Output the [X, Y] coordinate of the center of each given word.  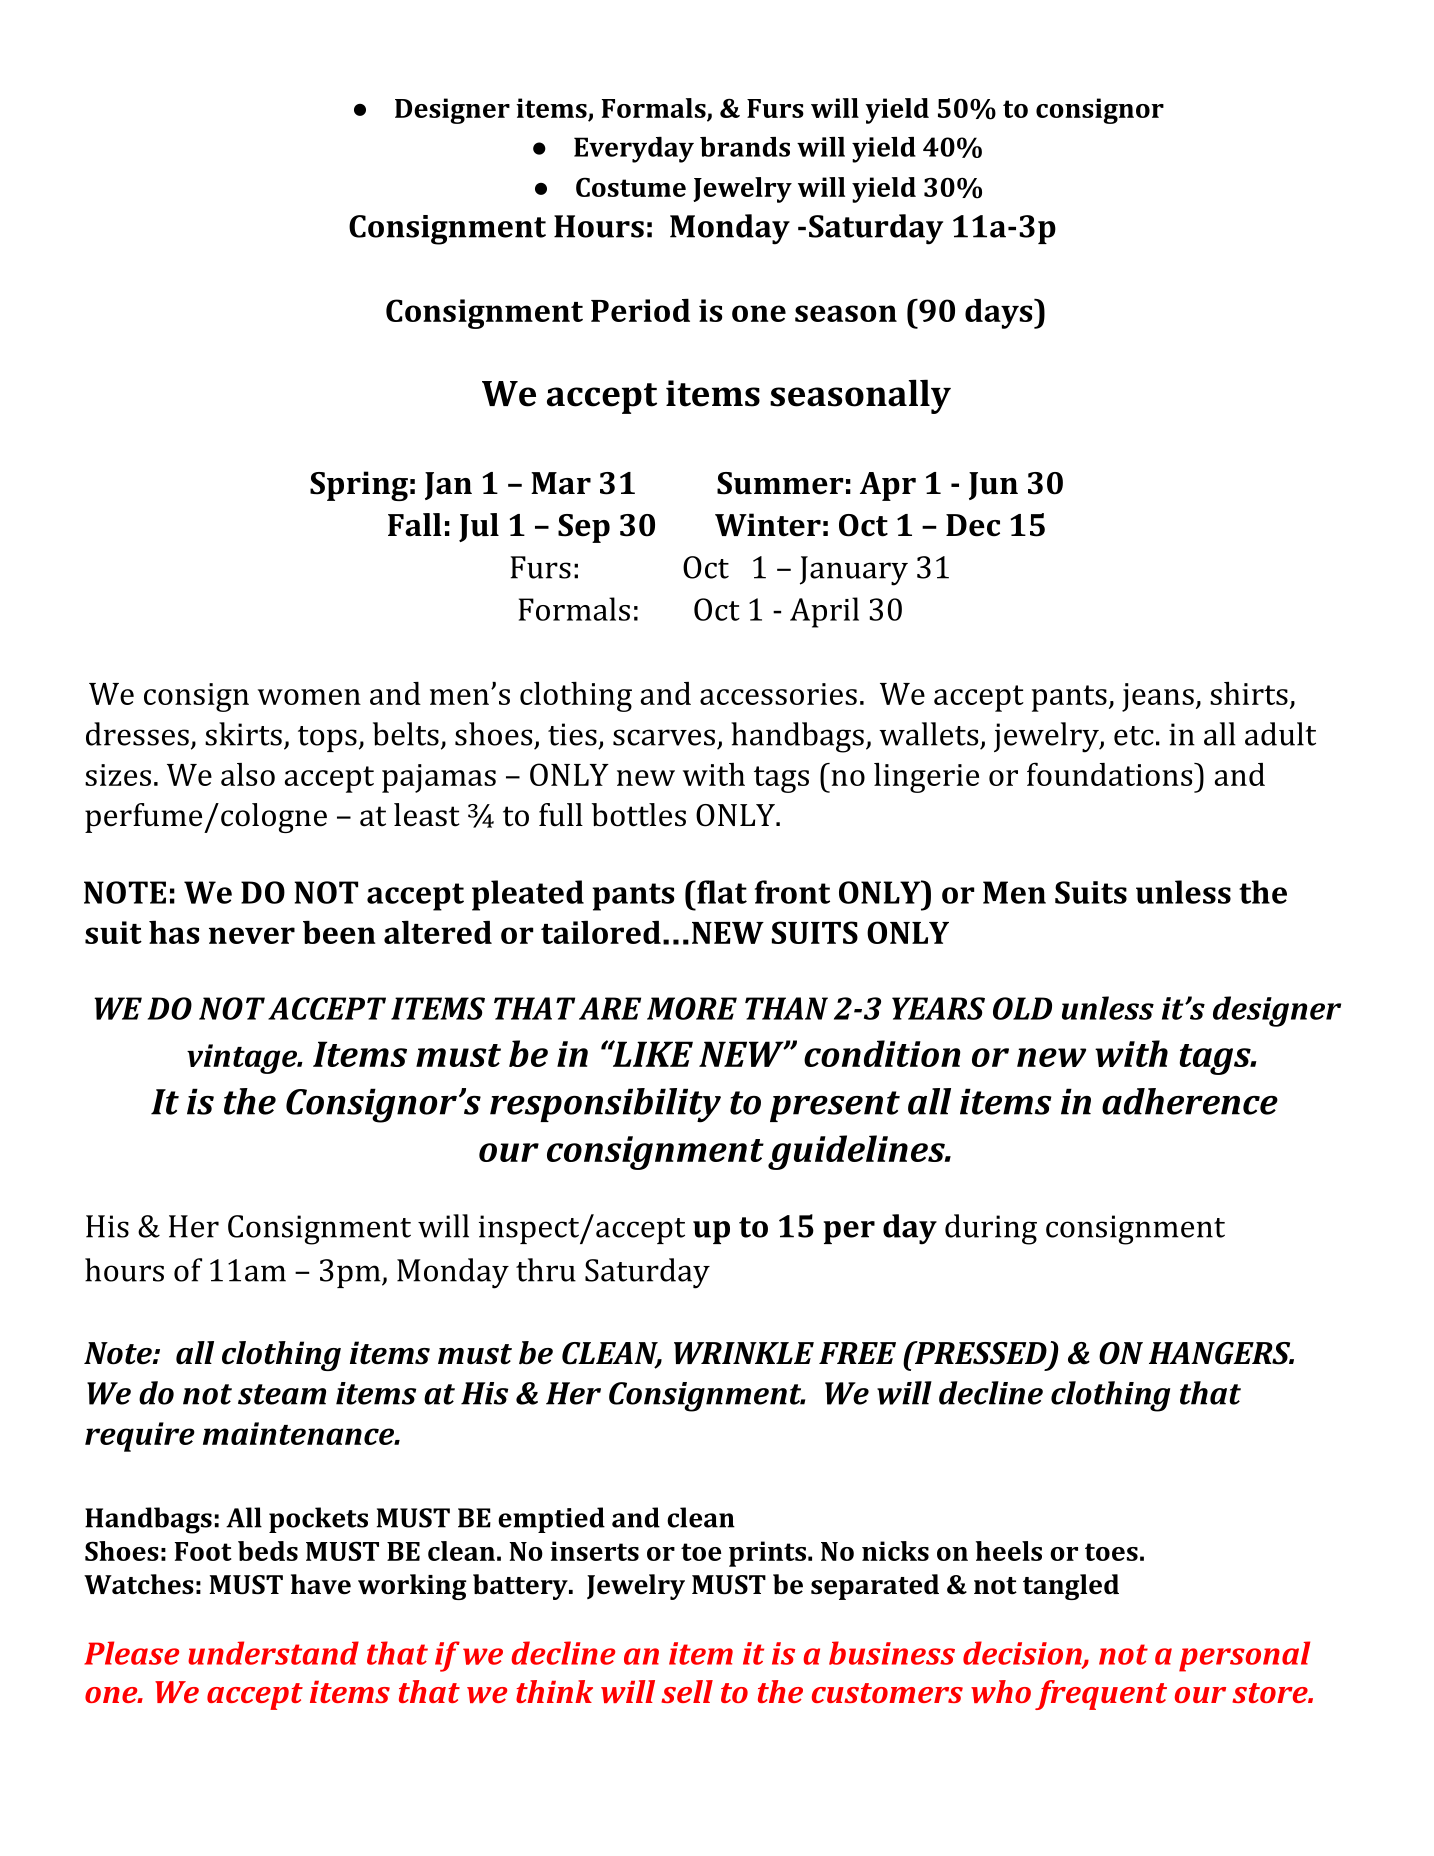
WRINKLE [744, 1353]
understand [273, 1653]
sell [687, 1691]
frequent [1101, 1695]
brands [745, 147]
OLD [1022, 1008]
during [991, 1229]
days [1000, 314]
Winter [768, 525]
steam [282, 1394]
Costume [631, 187]
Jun [993, 486]
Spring [359, 486]
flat [721, 892]
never [252, 935]
